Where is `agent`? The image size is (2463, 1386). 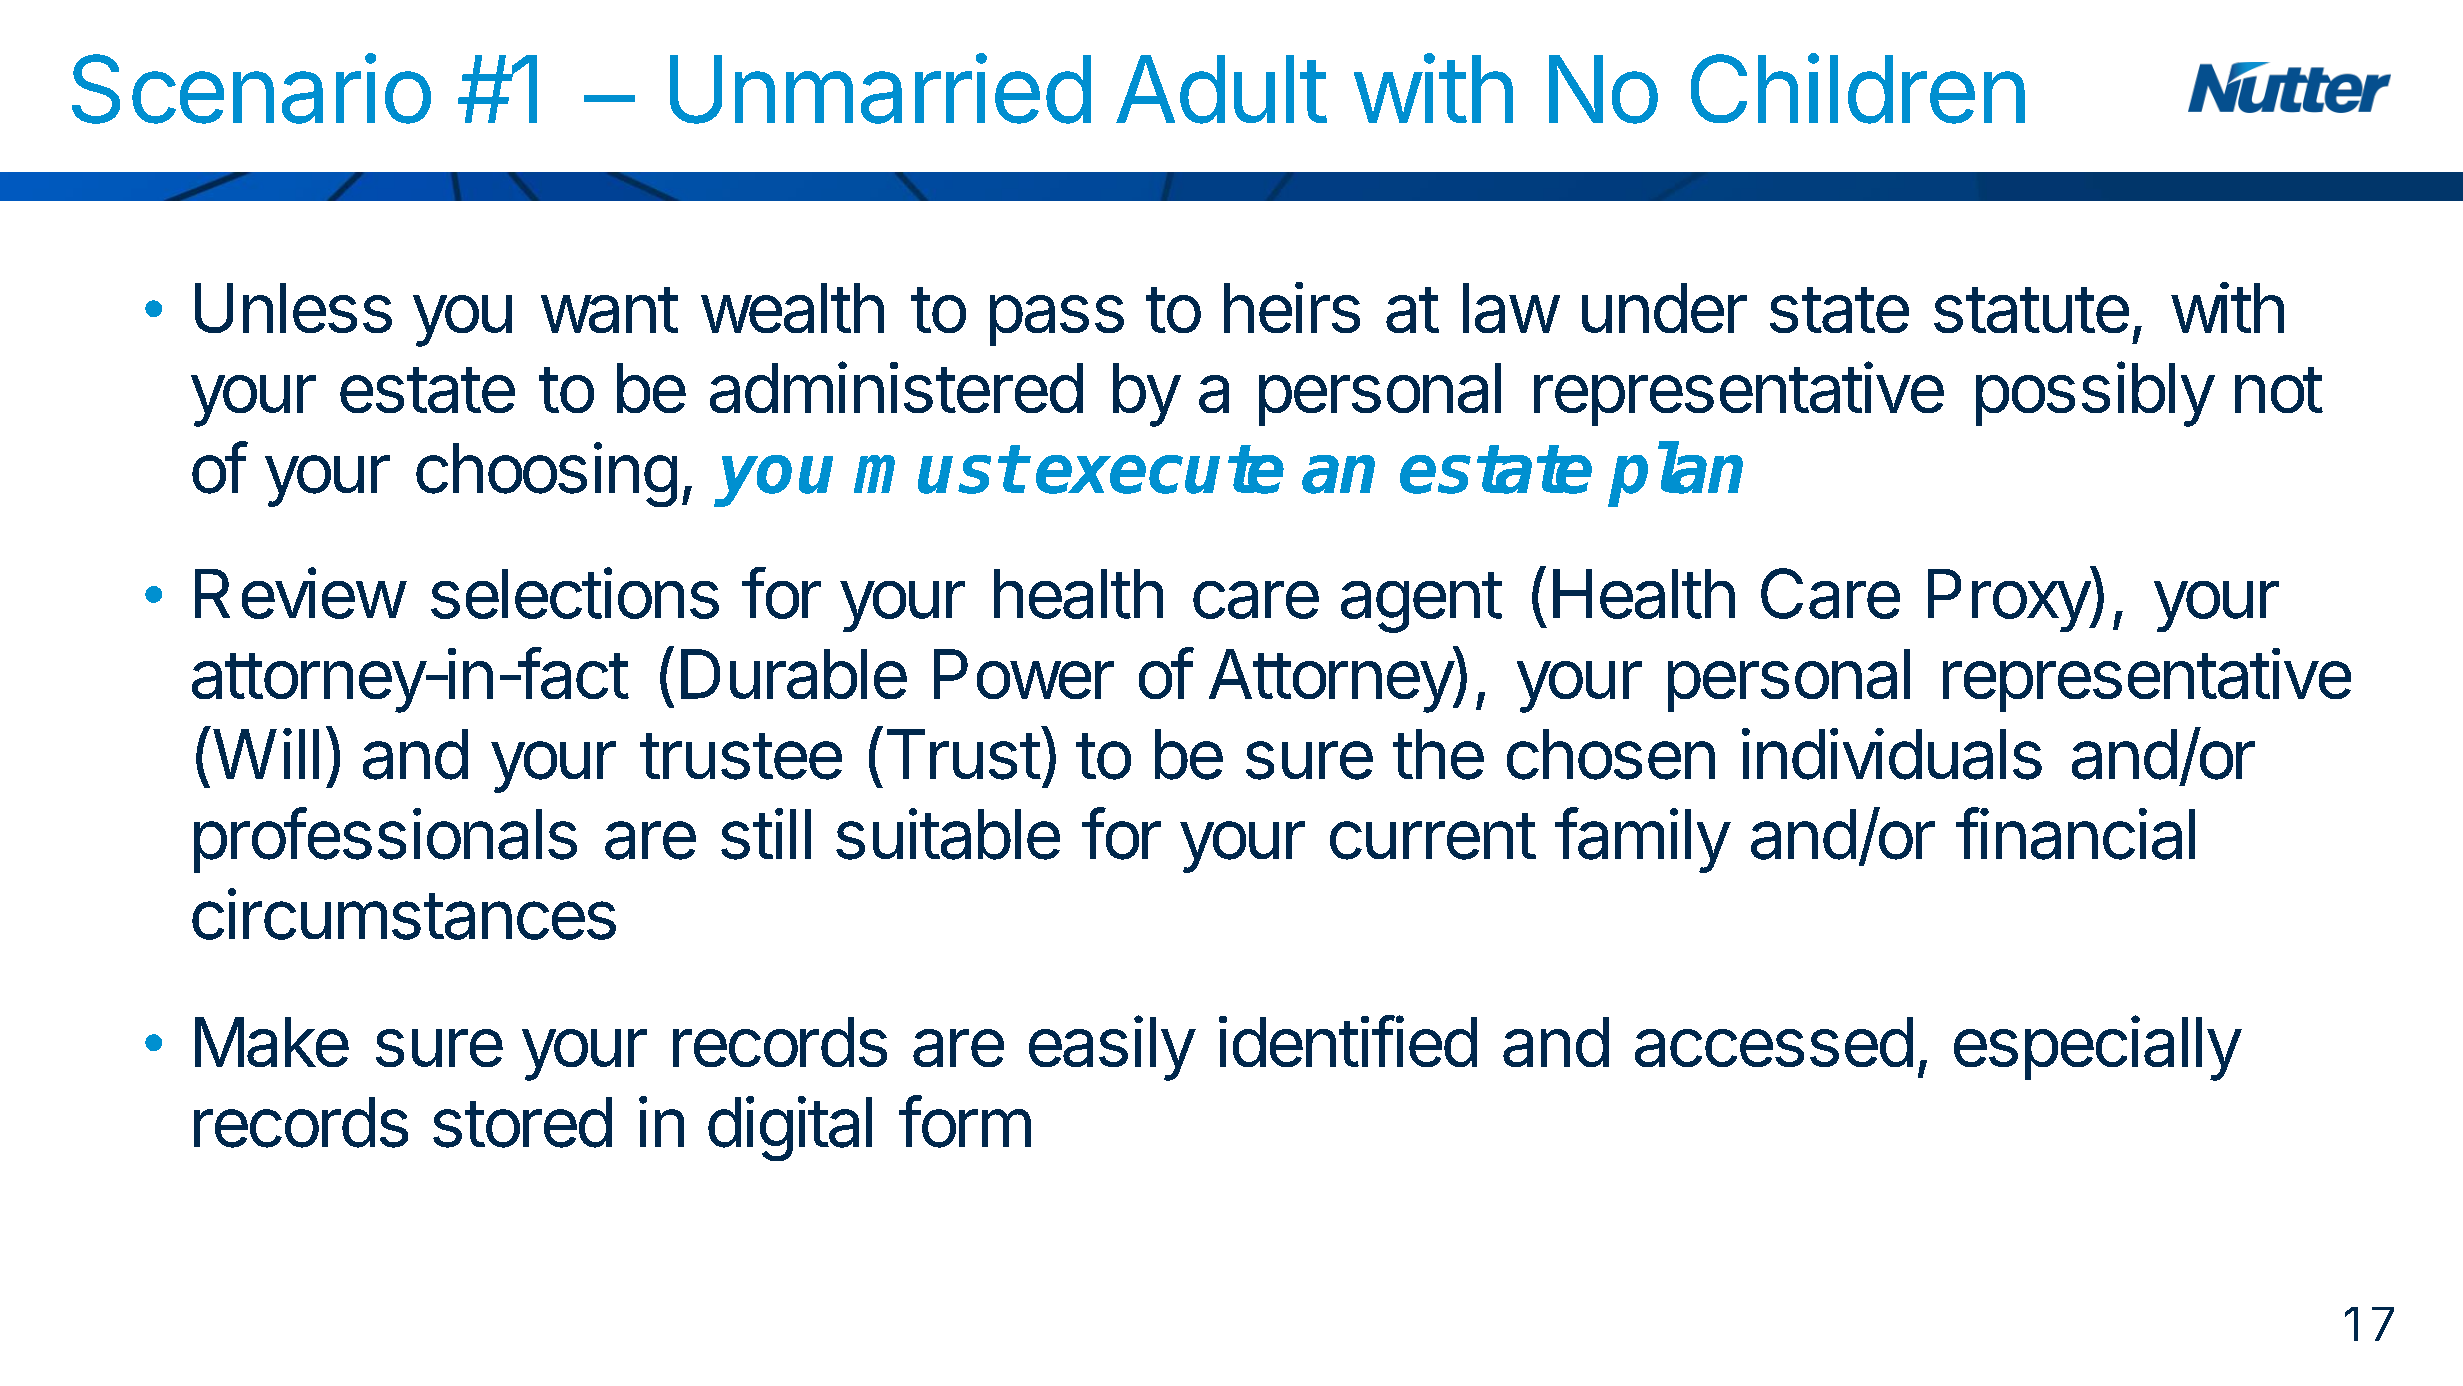
agent is located at coordinates (1421, 602).
